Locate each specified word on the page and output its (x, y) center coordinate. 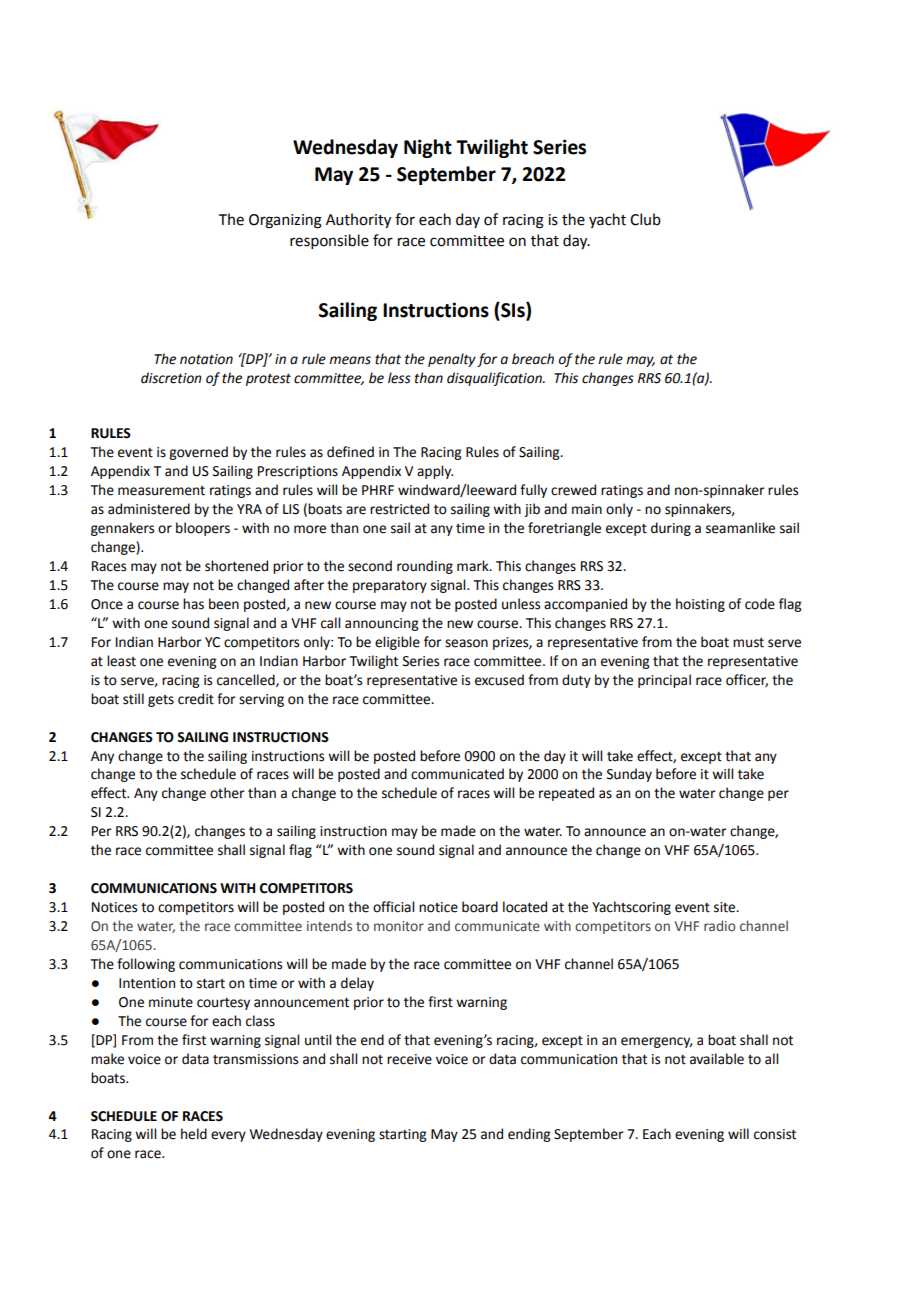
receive (409, 1059)
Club (645, 219)
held (194, 1134)
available (717, 1059)
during (671, 529)
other (227, 793)
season (466, 643)
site (726, 907)
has (193, 604)
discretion (171, 378)
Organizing (285, 221)
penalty (452, 360)
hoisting (700, 605)
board (480, 907)
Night (428, 148)
